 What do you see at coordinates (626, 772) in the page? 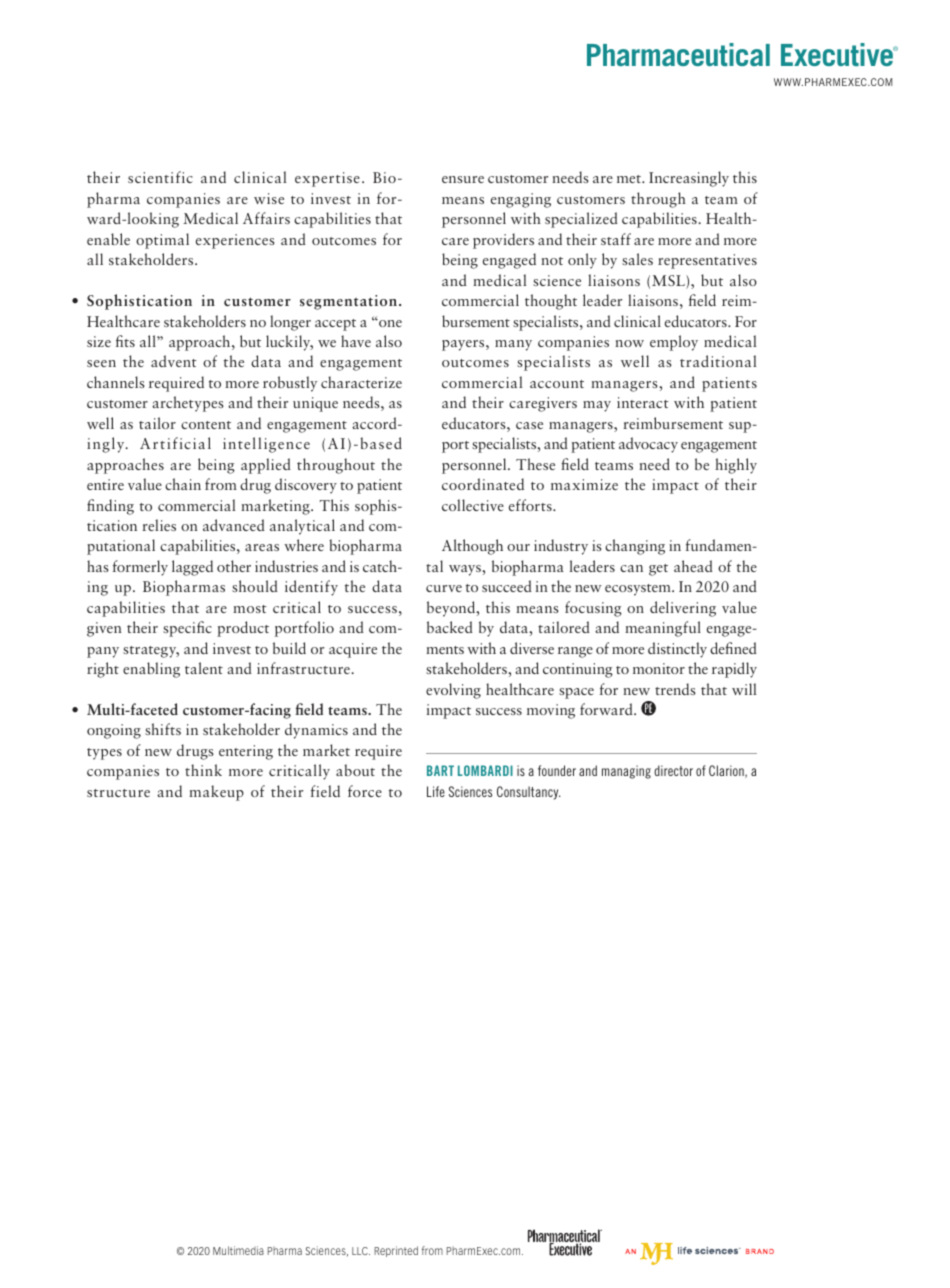
I see `managing` at bounding box center [626, 772].
